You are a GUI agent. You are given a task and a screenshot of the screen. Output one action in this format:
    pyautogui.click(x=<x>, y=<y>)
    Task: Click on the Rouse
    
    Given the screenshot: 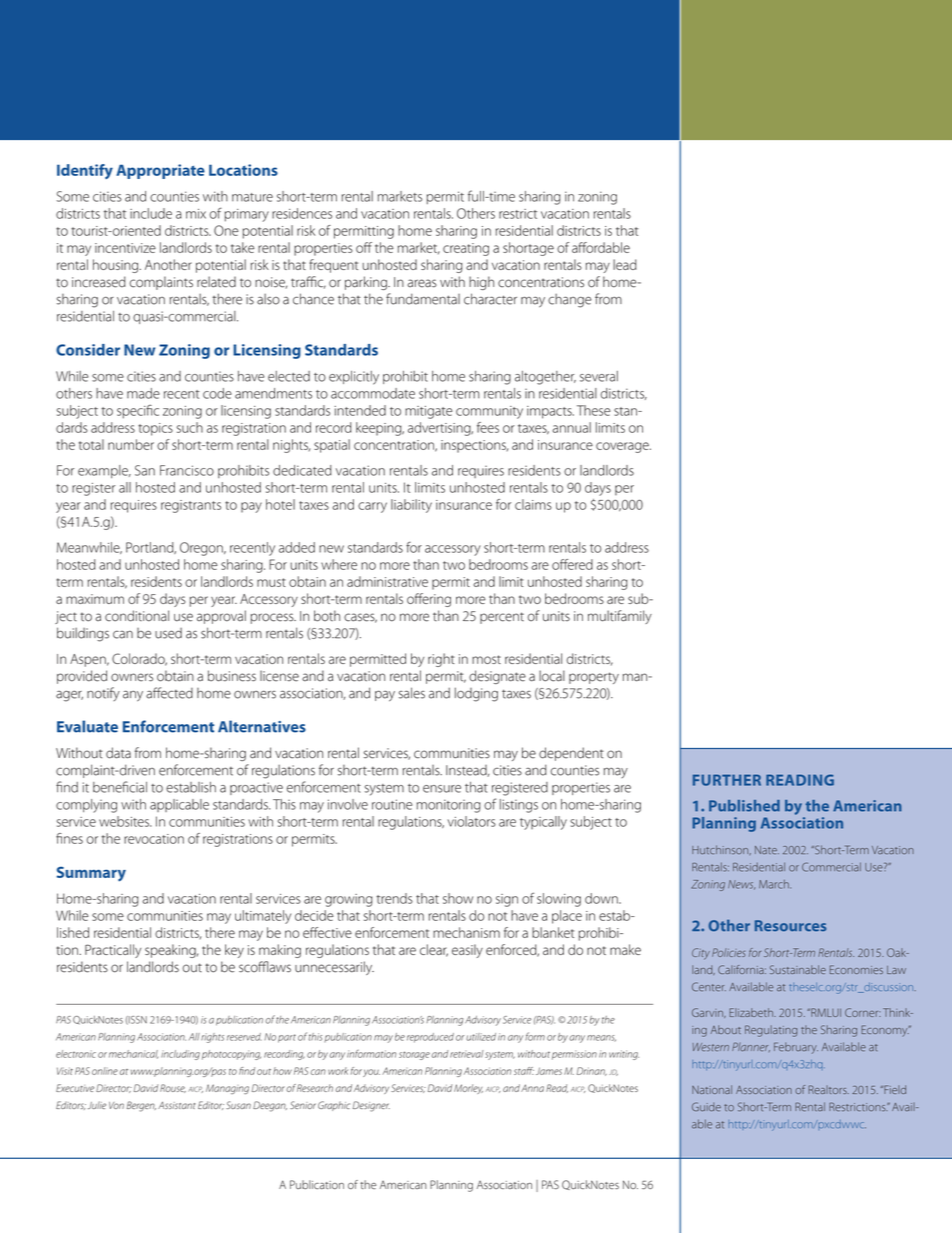 What is the action you would take?
    pyautogui.click(x=173, y=1088)
